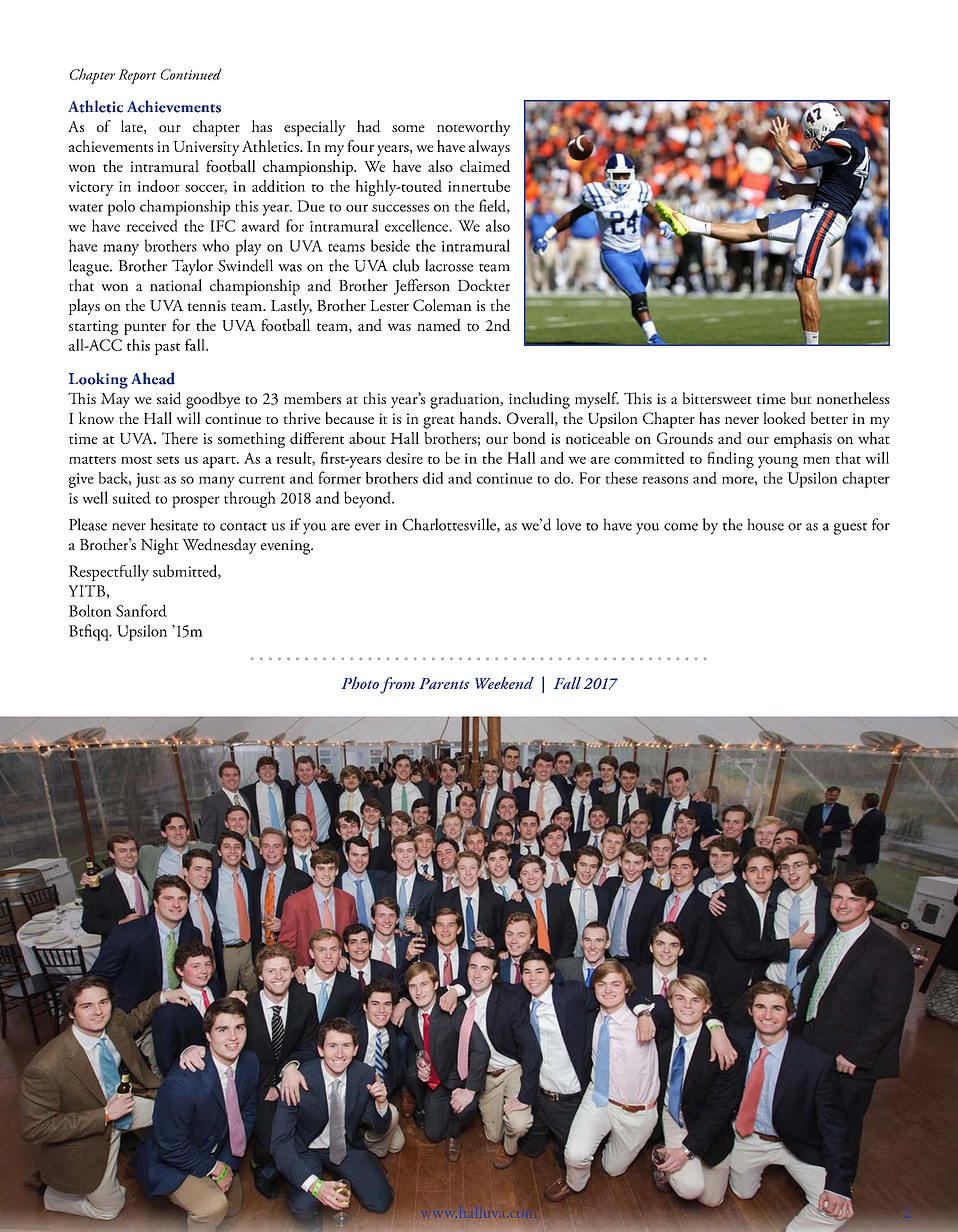 This document has width=958, height=1232. What do you see at coordinates (539, 400) in the document?
I see `including` at bounding box center [539, 400].
